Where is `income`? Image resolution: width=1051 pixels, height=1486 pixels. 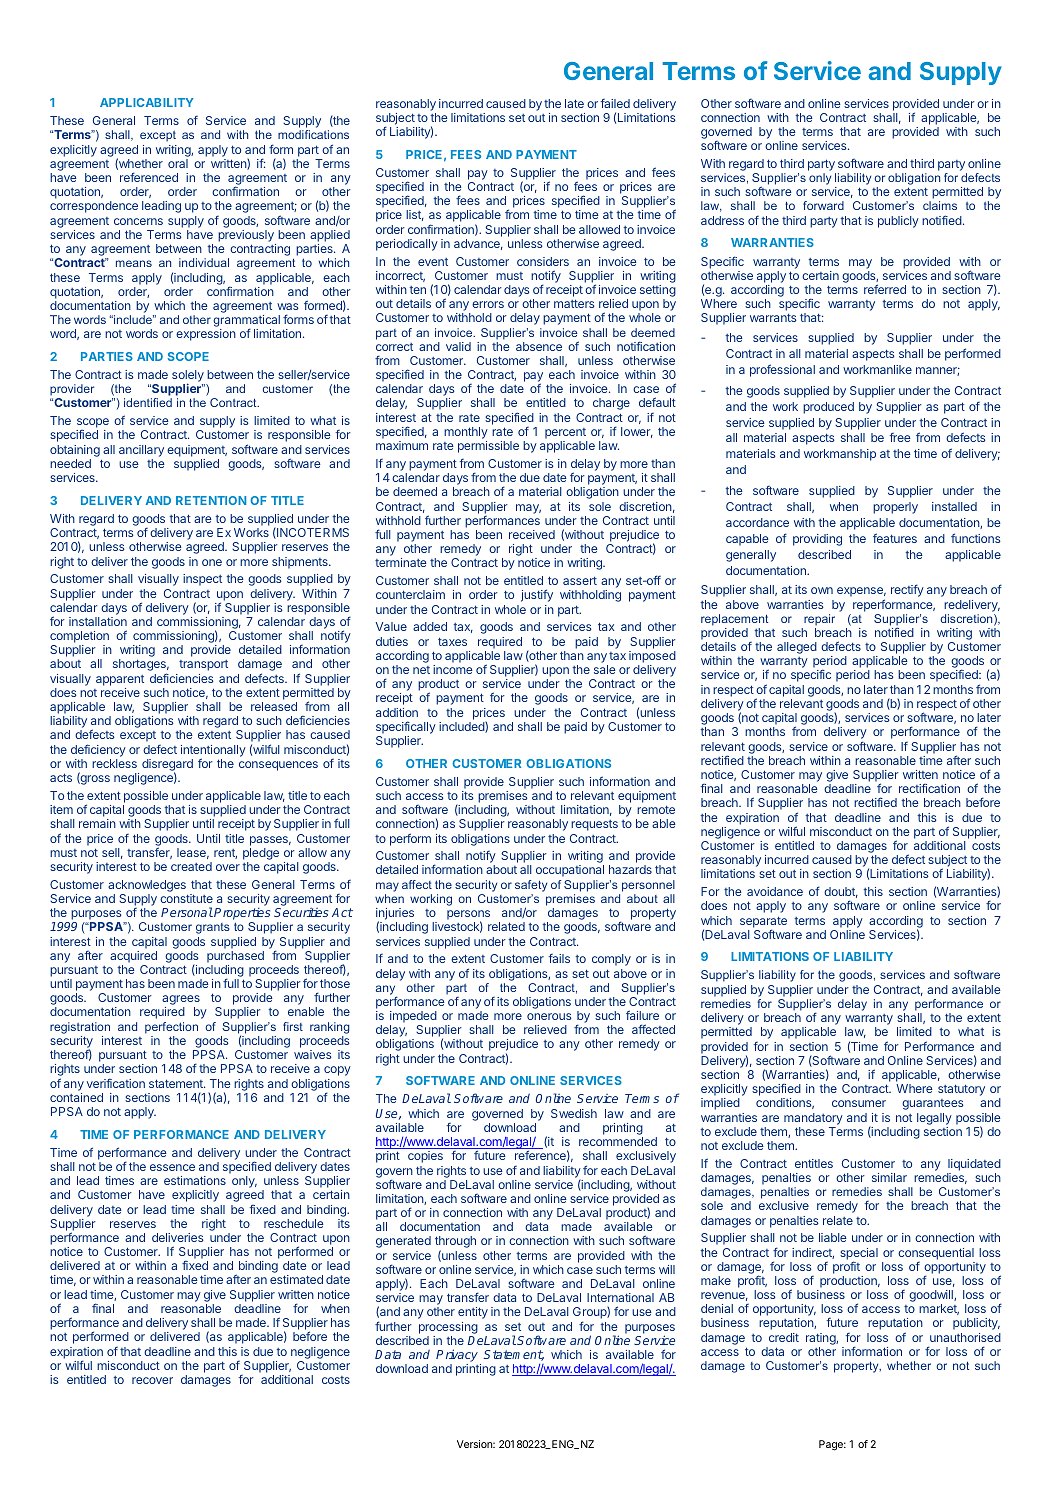
income is located at coordinates (453, 669).
